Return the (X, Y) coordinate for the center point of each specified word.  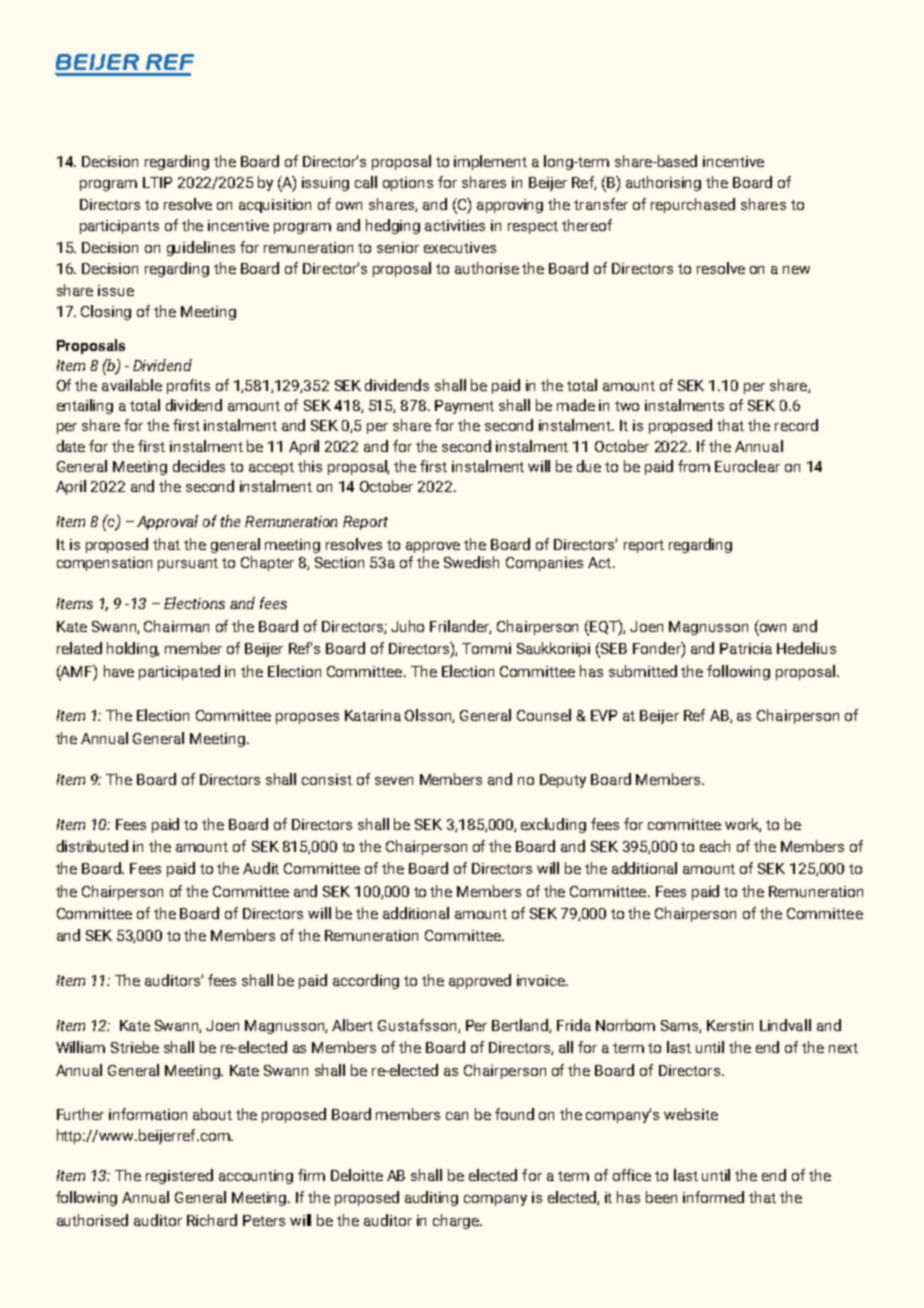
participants (119, 227)
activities (455, 225)
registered (179, 1176)
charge (457, 1221)
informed (713, 1197)
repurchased (693, 205)
